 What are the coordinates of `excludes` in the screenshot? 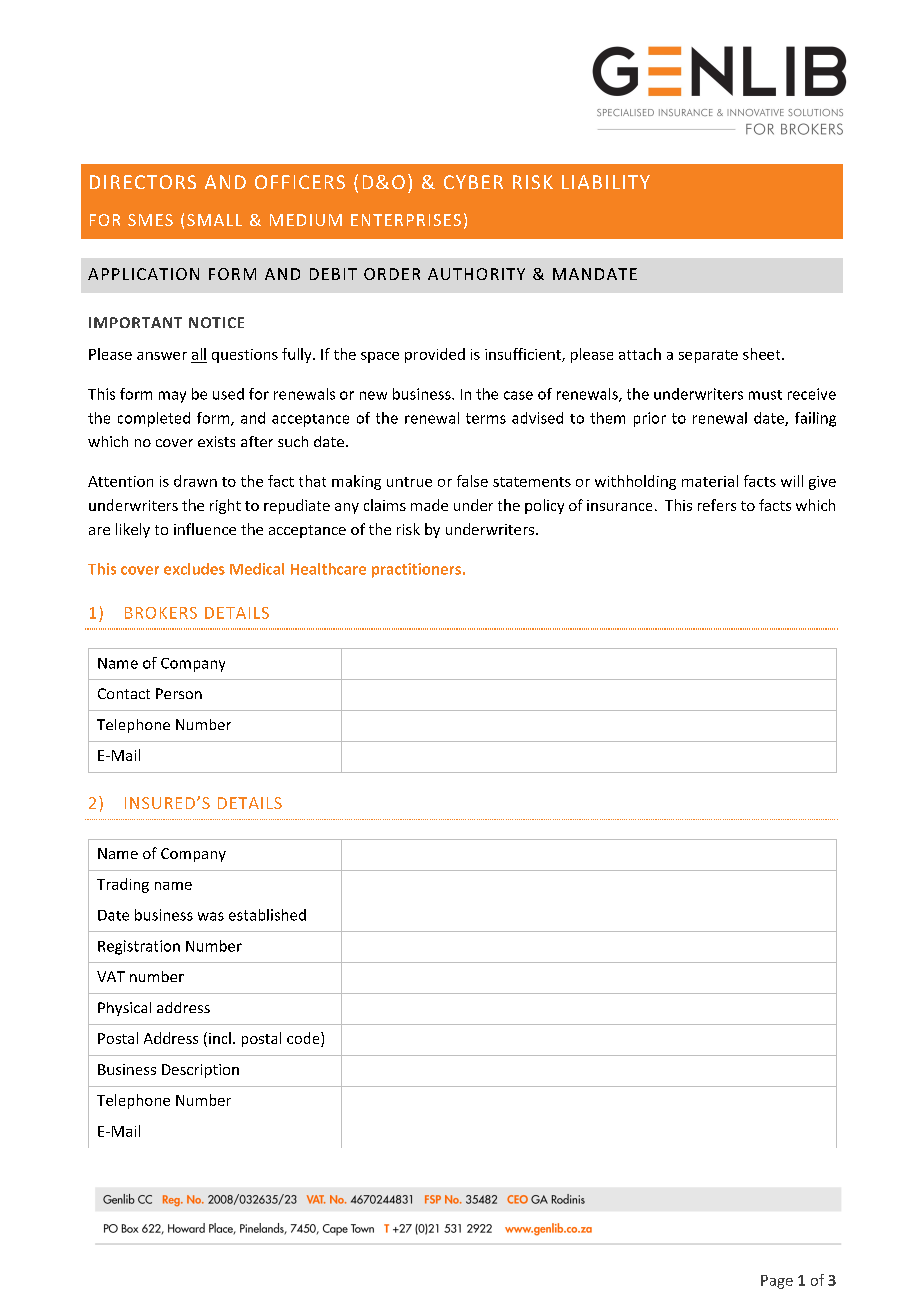 It's located at (194, 569).
